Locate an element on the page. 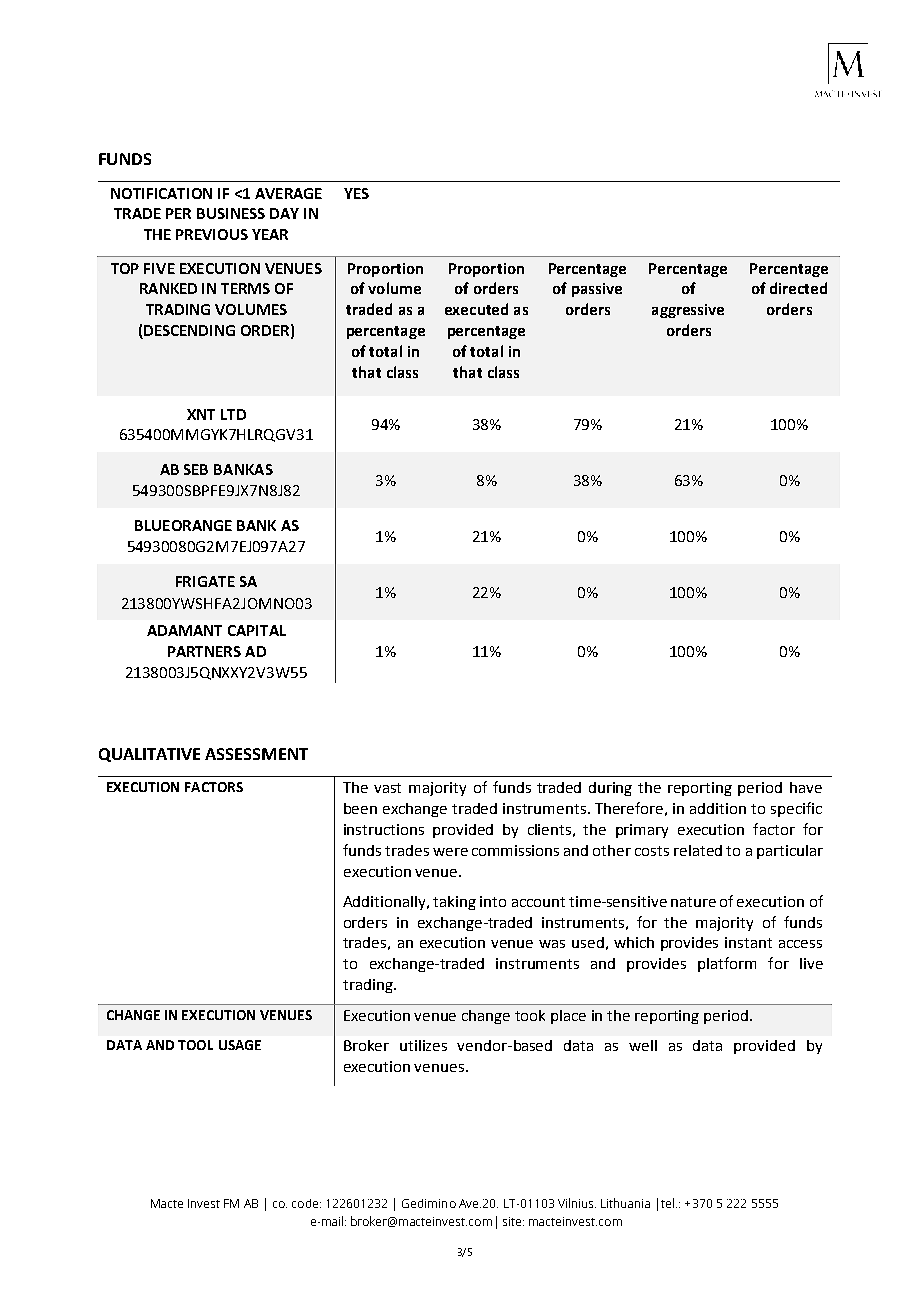 This image has width=924, height=1308. site is located at coordinates (513, 1221).
